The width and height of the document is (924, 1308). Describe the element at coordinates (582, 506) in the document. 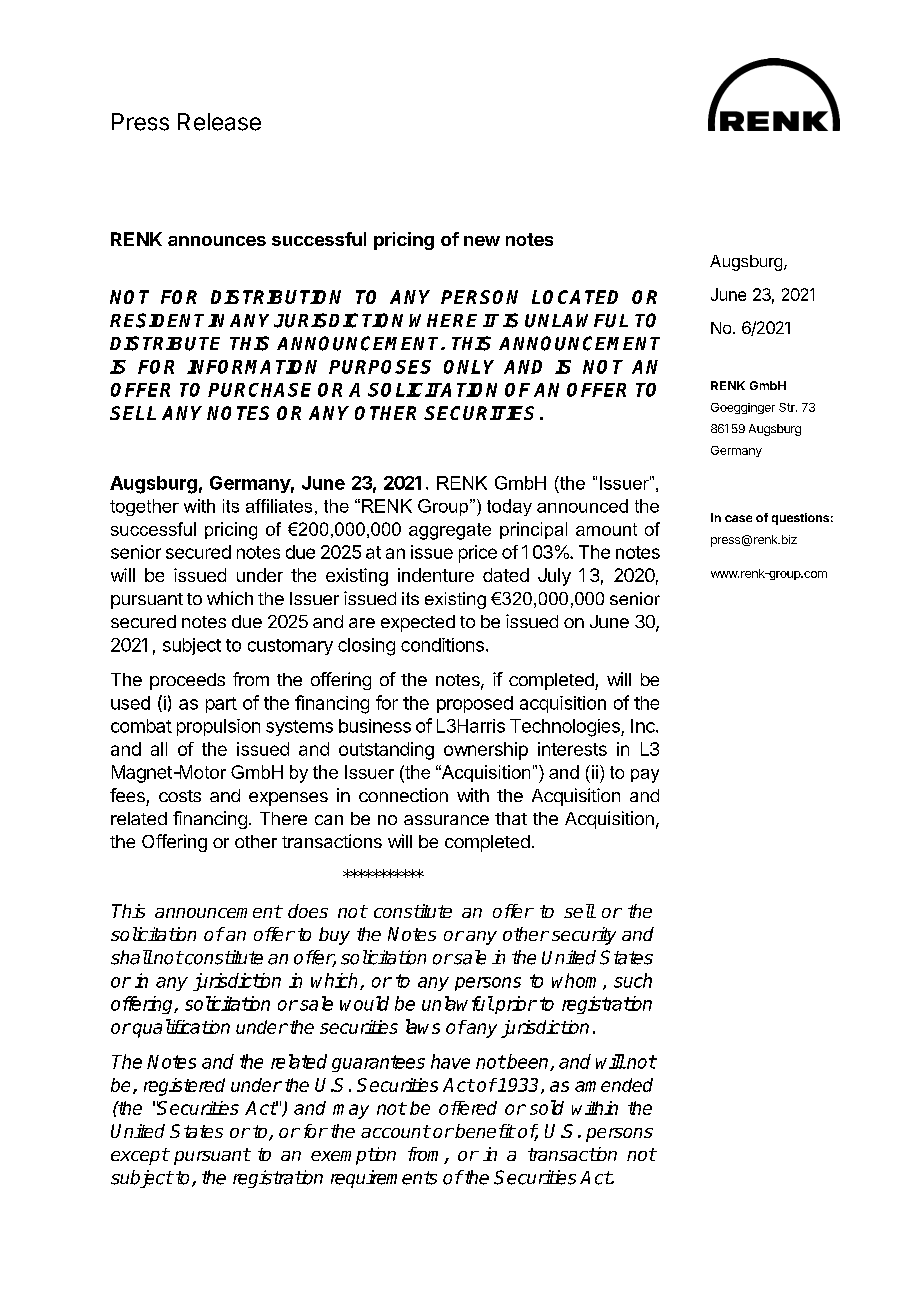

I see `announced` at that location.
